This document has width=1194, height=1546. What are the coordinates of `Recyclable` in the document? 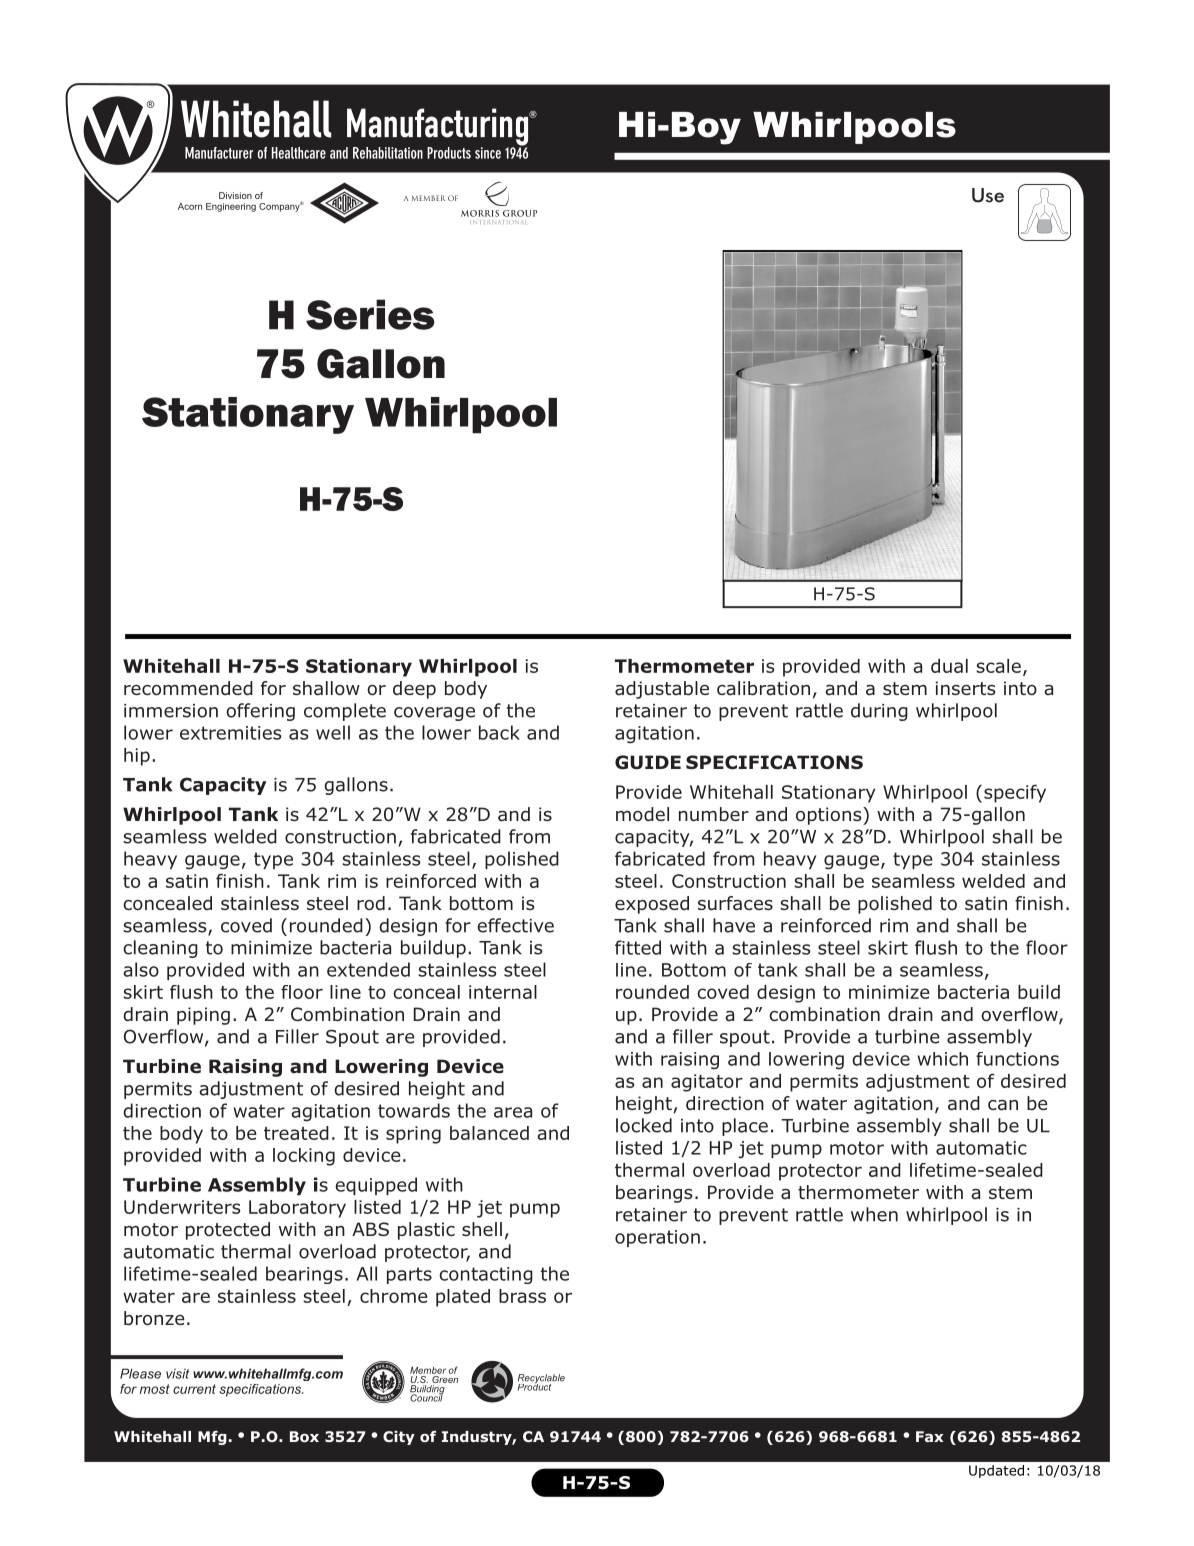 It's located at (541, 1380).
